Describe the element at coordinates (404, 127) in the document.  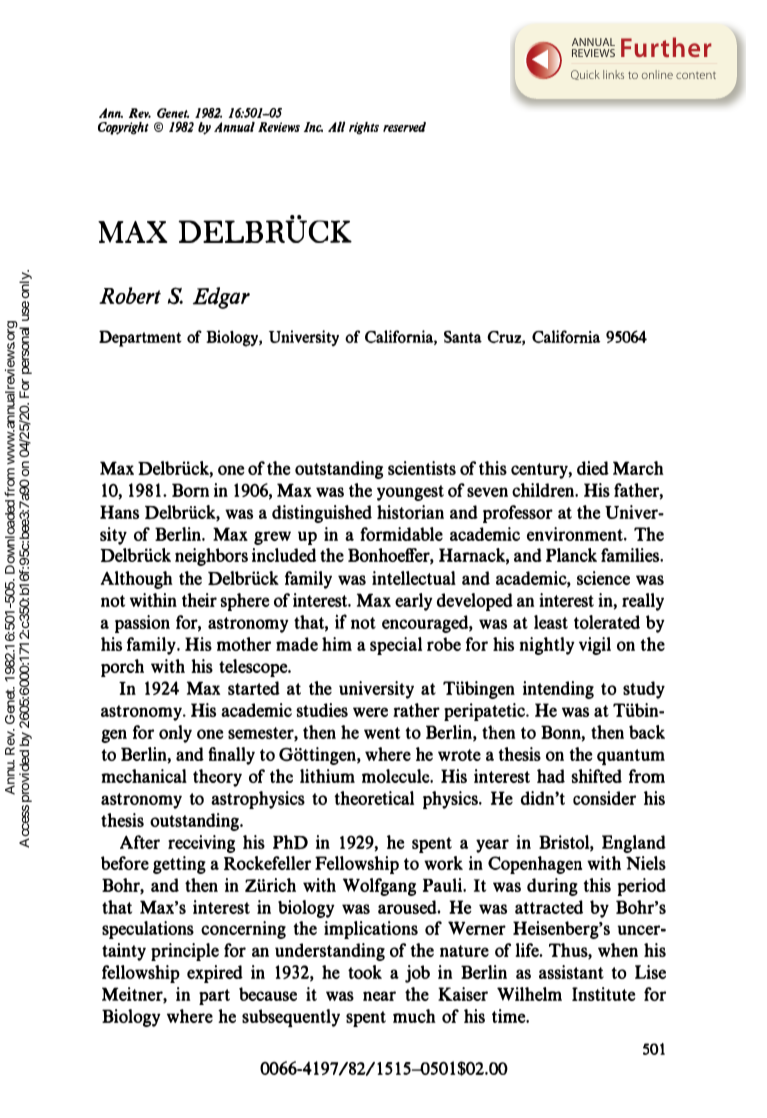
I see `reserved` at that location.
